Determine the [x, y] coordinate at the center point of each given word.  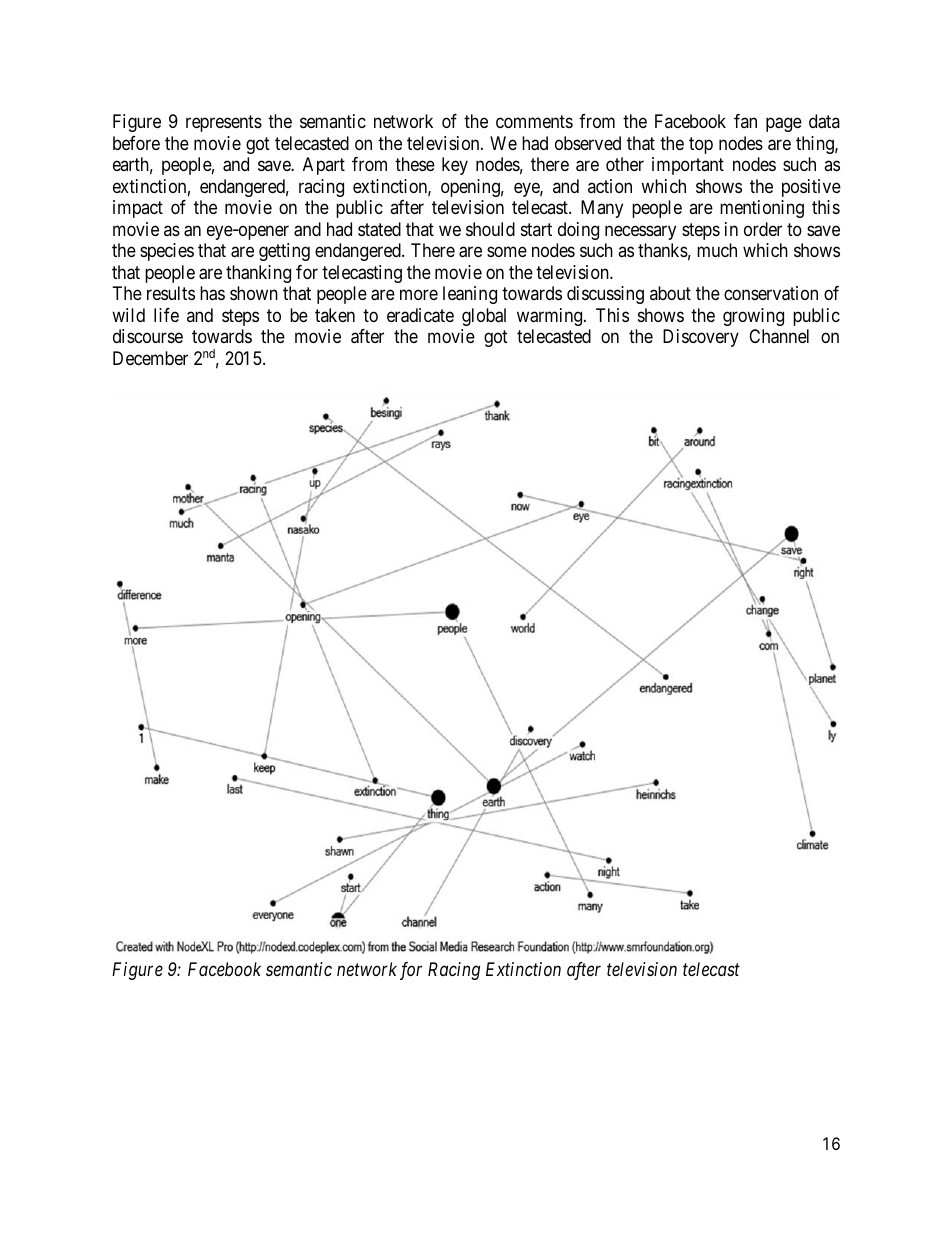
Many [602, 209]
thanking [258, 274]
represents [224, 124]
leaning [470, 295]
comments [534, 122]
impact [138, 209]
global [484, 317]
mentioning [762, 209]
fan [745, 121]
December [150, 358]
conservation [771, 293]
